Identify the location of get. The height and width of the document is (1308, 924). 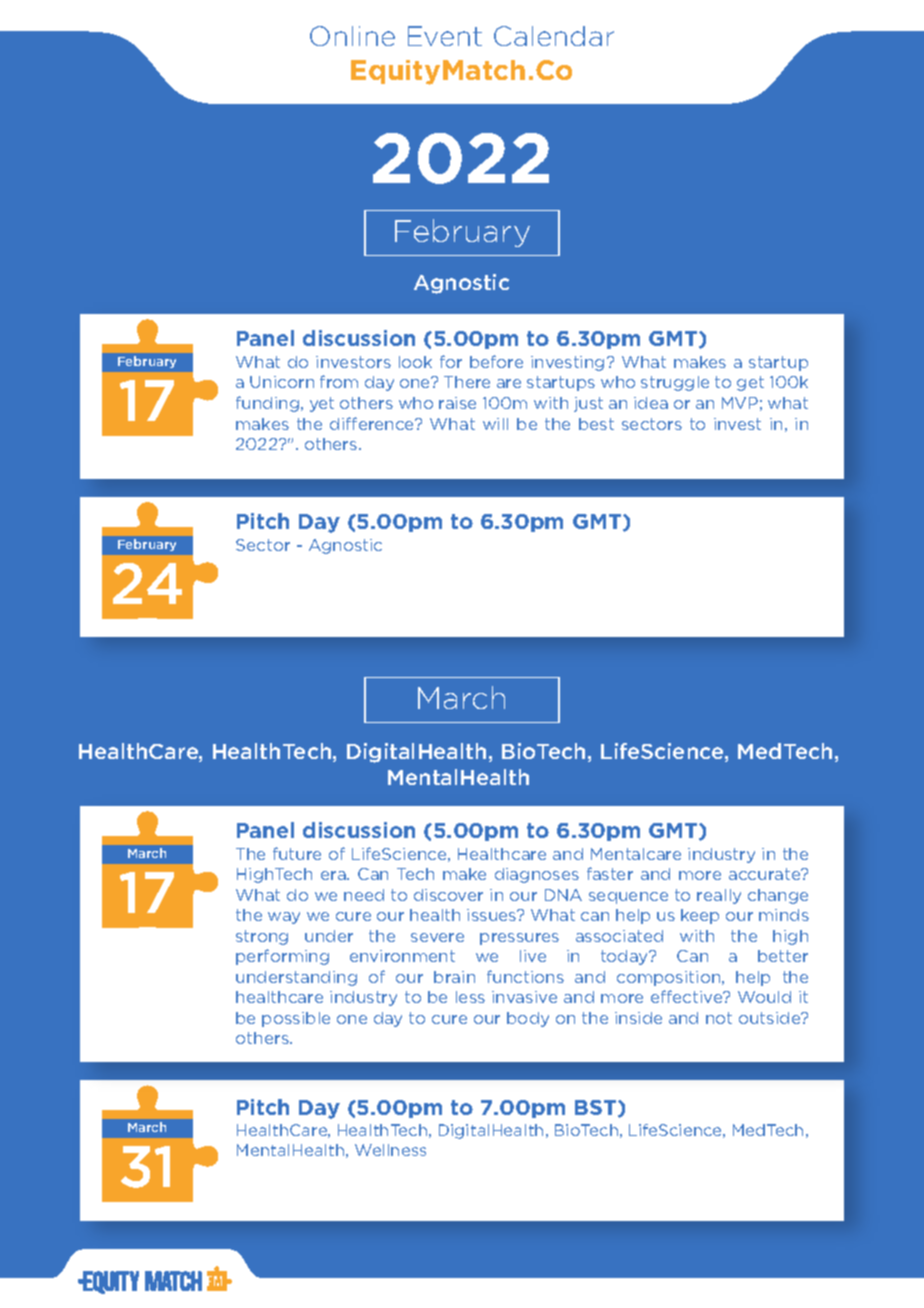
(750, 383).
